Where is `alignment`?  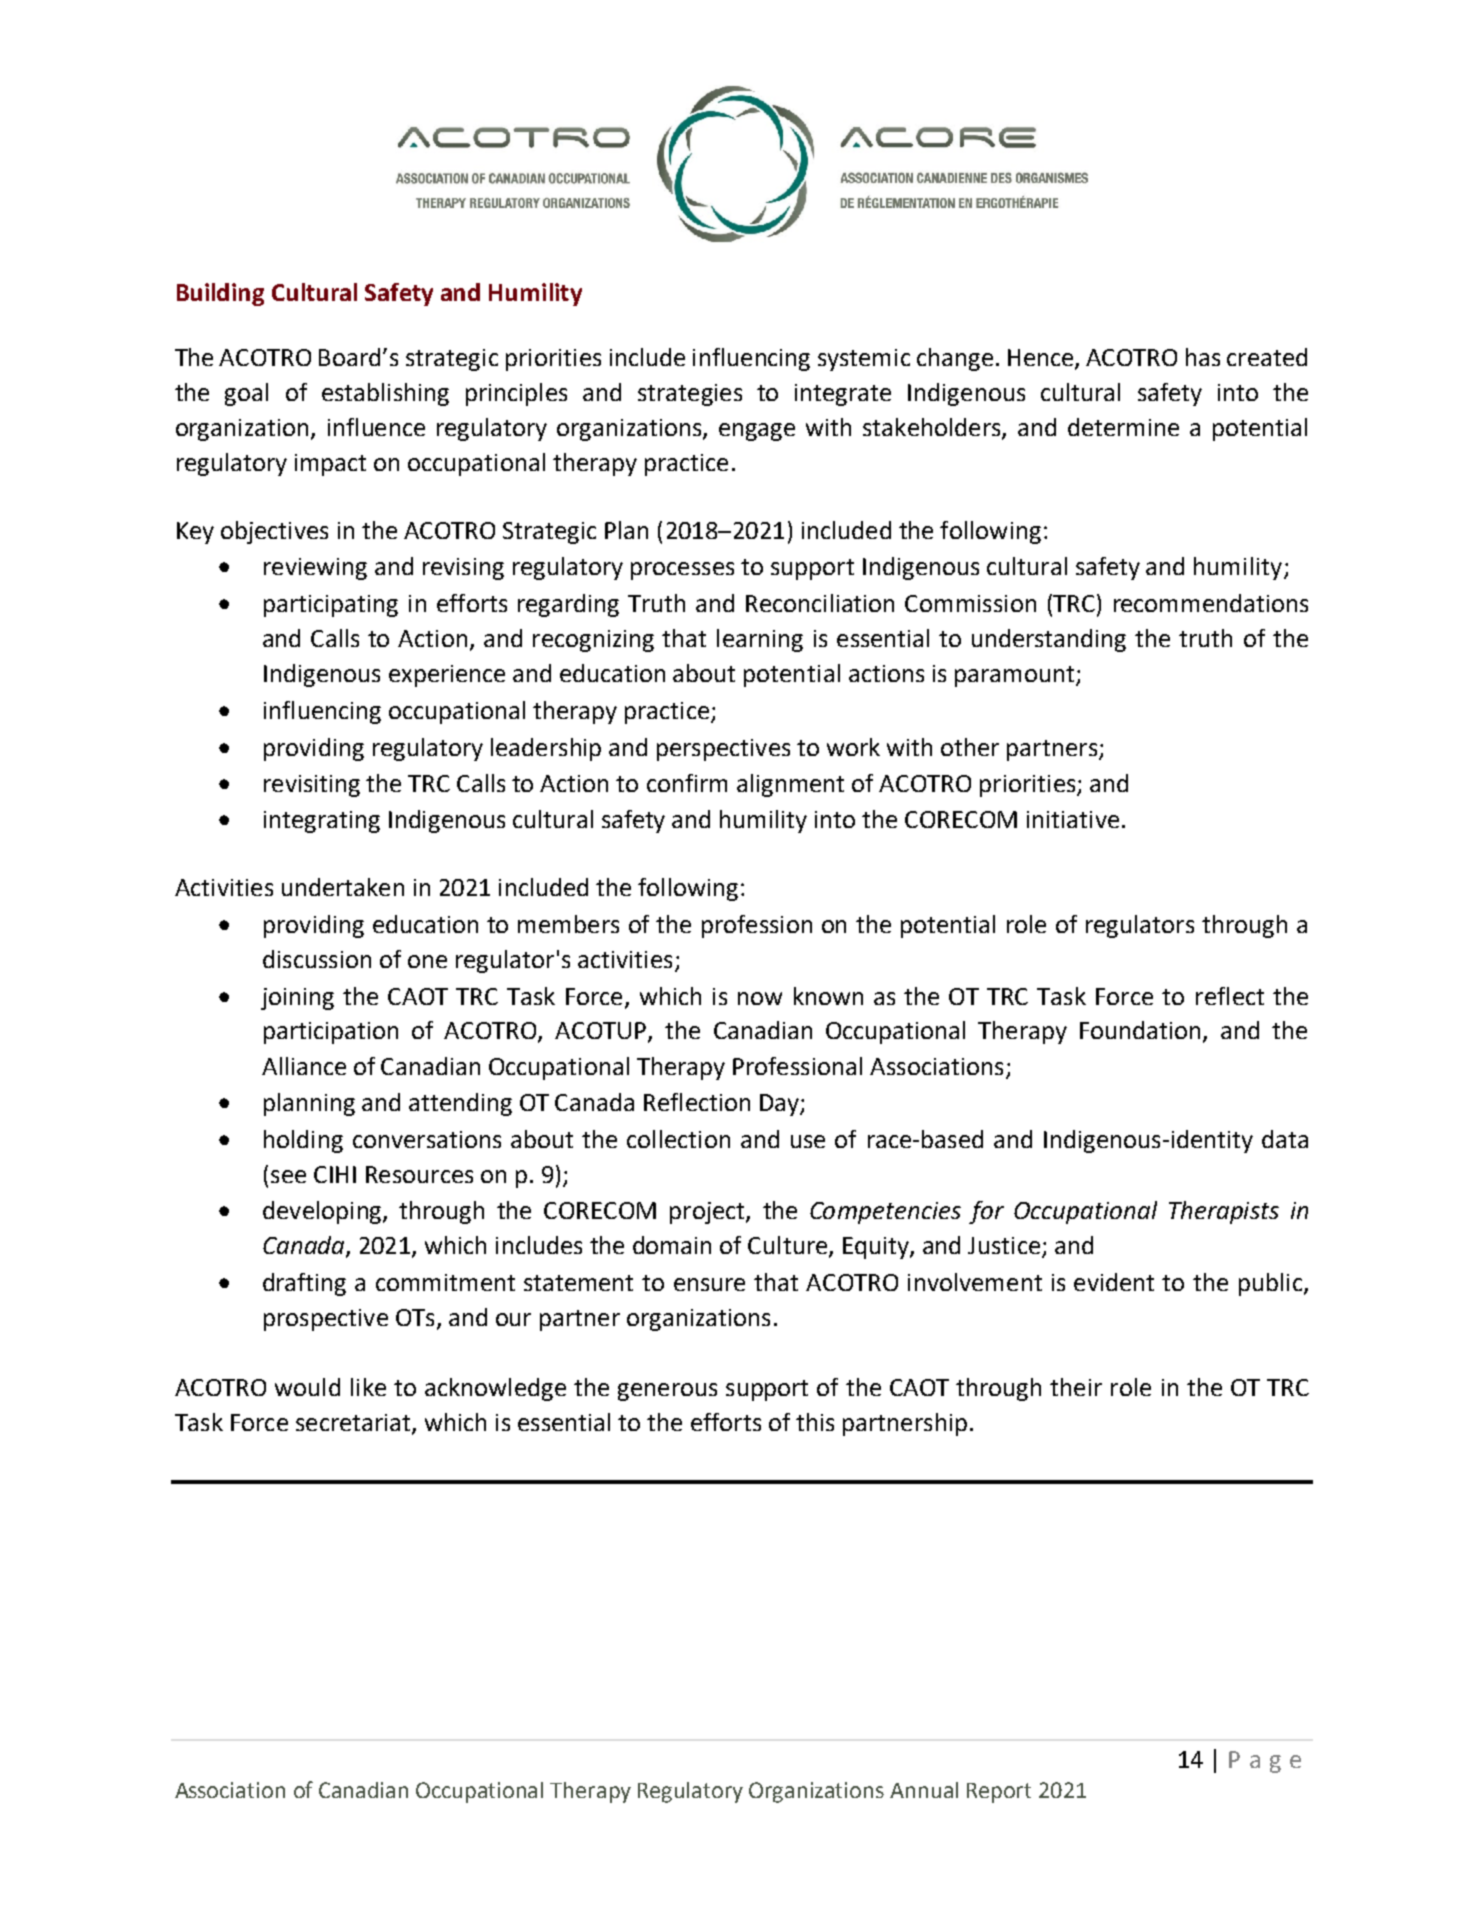
alignment is located at coordinates (790, 785).
